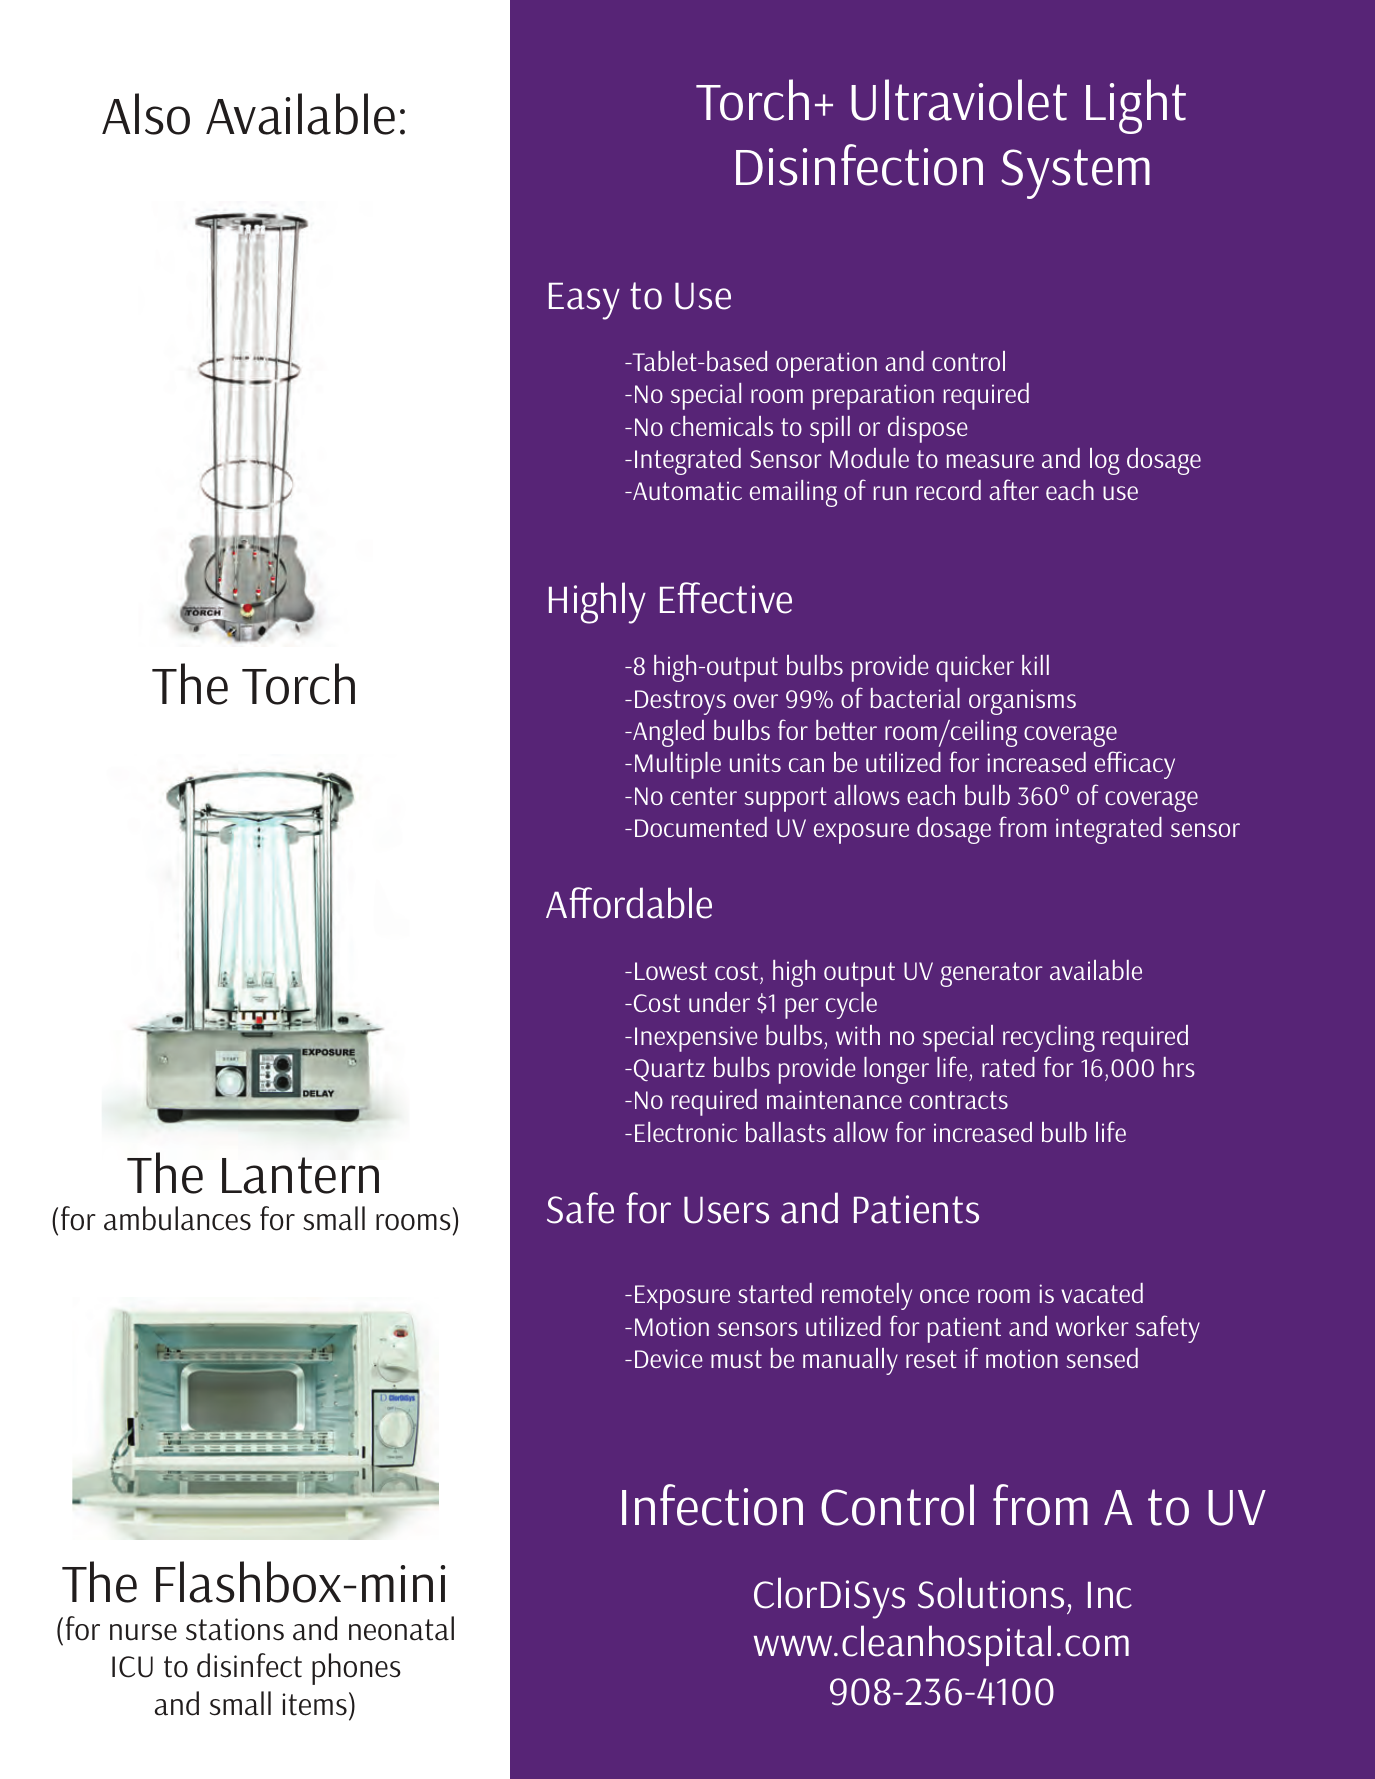 Image resolution: width=1375 pixels, height=1779 pixels. Describe the element at coordinates (1075, 174) in the screenshot. I see `System` at that location.
